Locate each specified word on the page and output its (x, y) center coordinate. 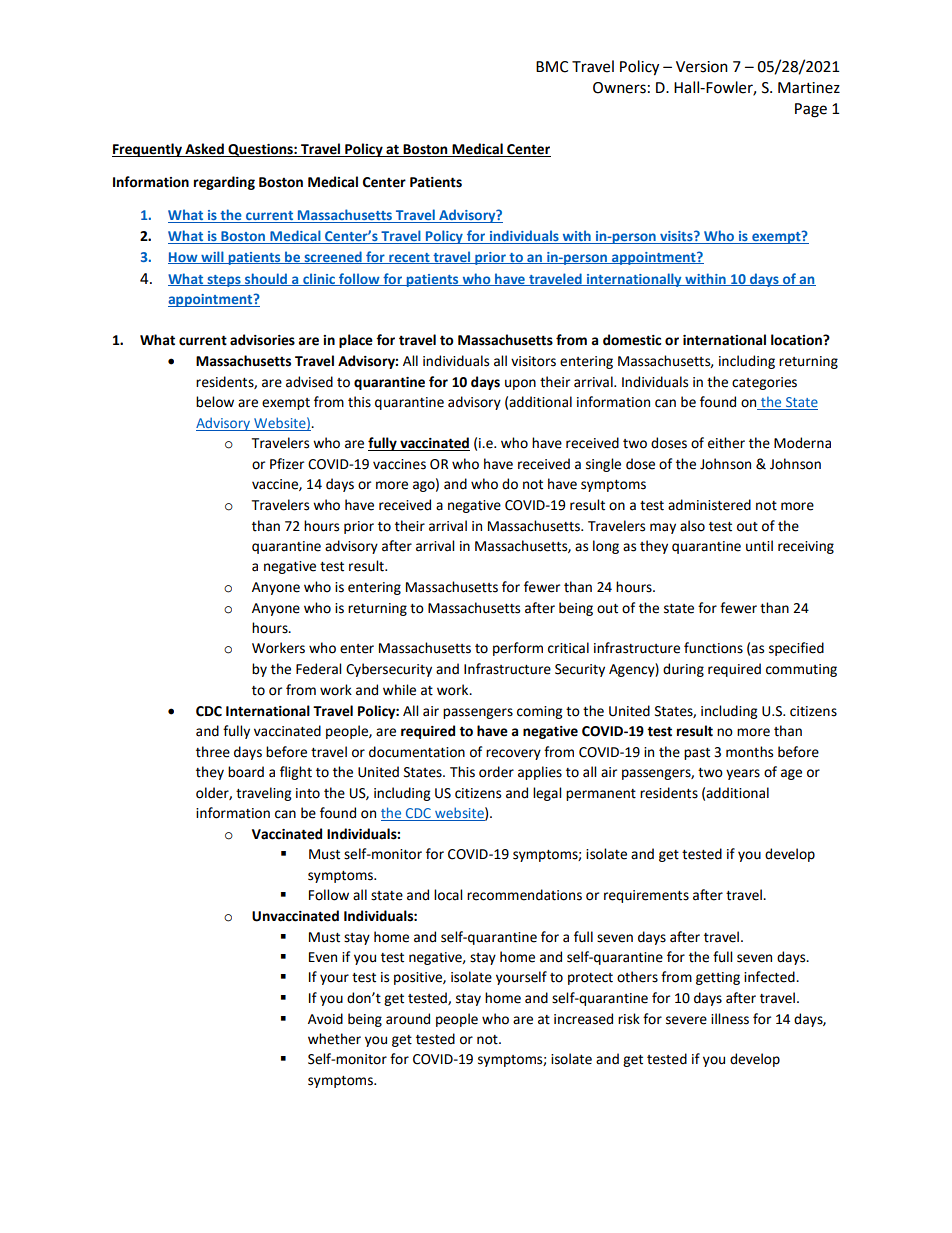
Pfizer (287, 464)
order (496, 772)
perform (518, 649)
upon (520, 384)
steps (224, 281)
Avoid (325, 1019)
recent (409, 258)
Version (702, 67)
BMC (552, 67)
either (726, 443)
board (246, 772)
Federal (318, 669)
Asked (204, 150)
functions (713, 648)
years (743, 774)
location (797, 340)
